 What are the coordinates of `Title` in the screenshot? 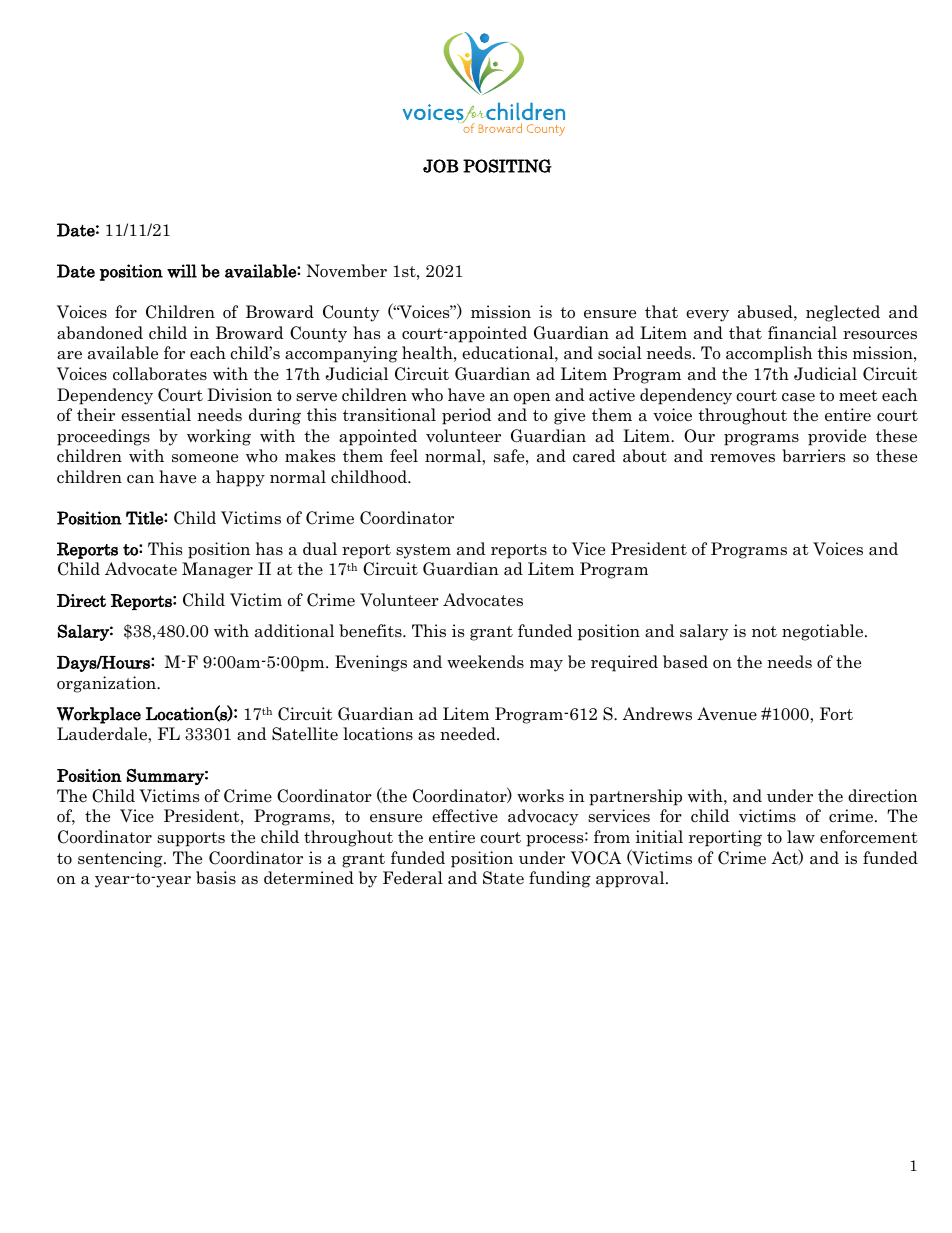 It's located at (145, 518).
